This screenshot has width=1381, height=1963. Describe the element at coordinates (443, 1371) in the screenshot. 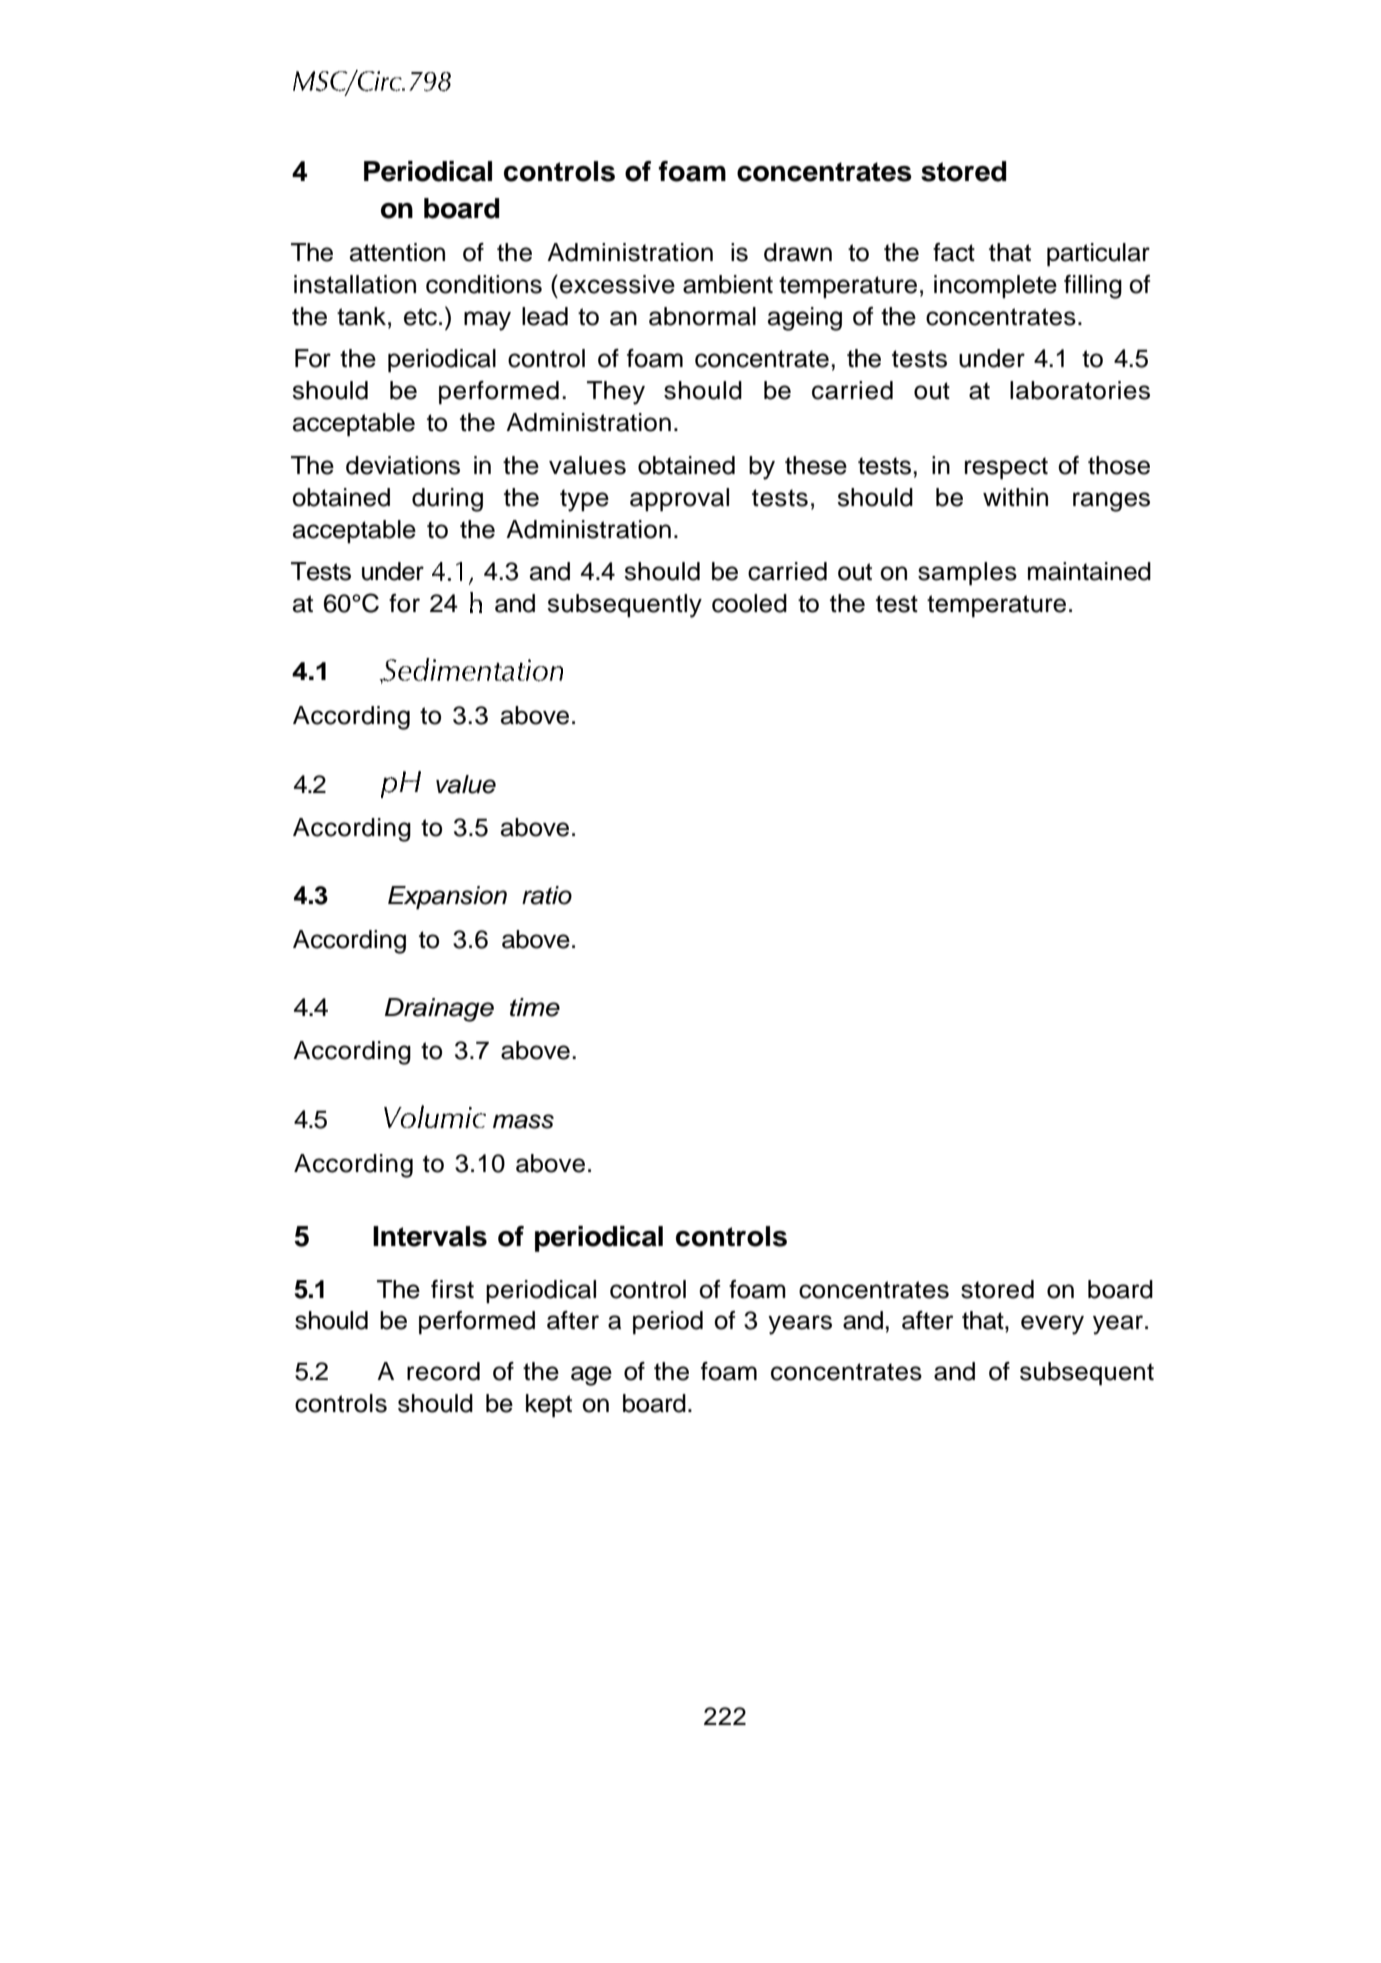

I see `record` at that location.
